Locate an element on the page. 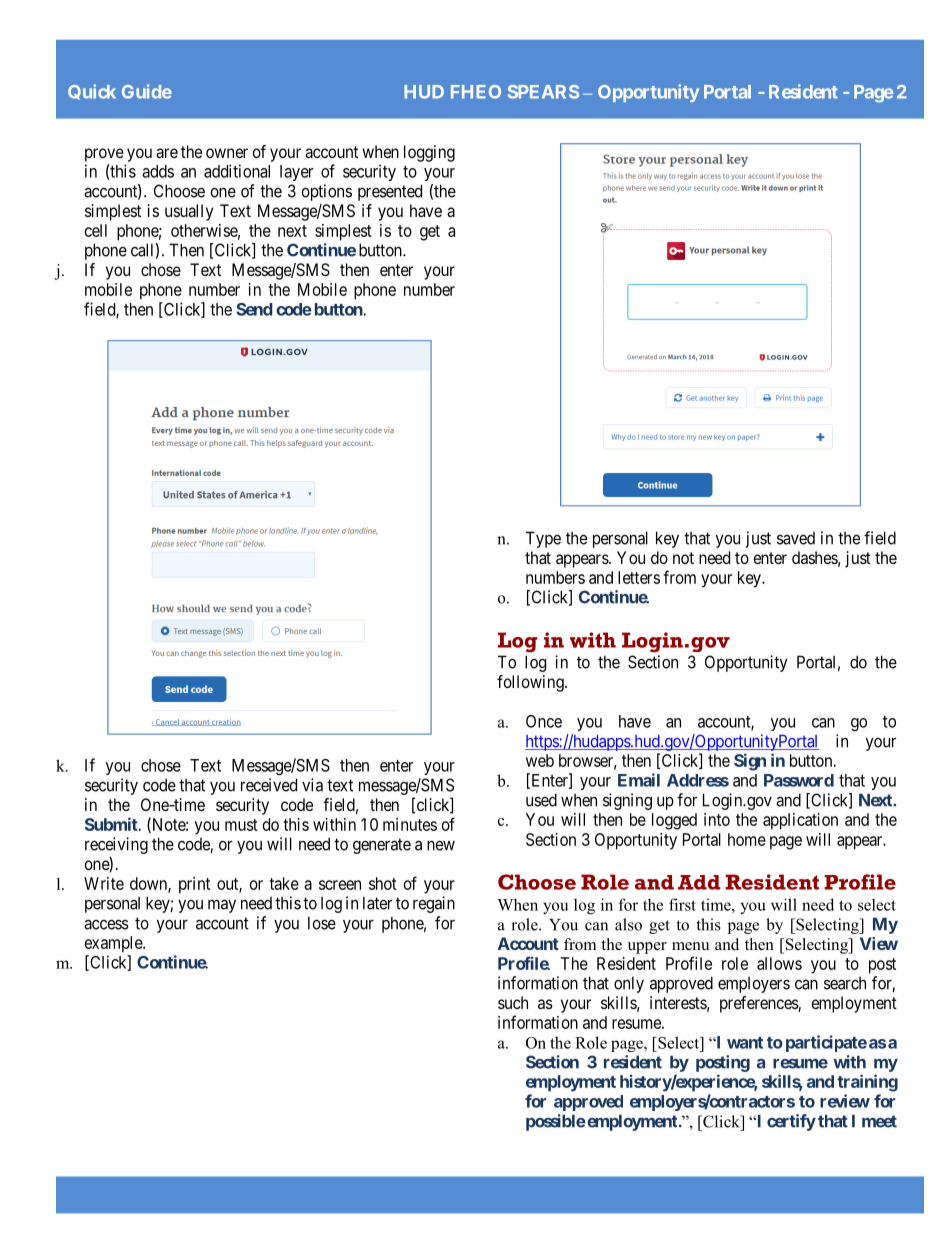 Image resolution: width=952 pixels, height=1233 pixels. example is located at coordinates (114, 944).
